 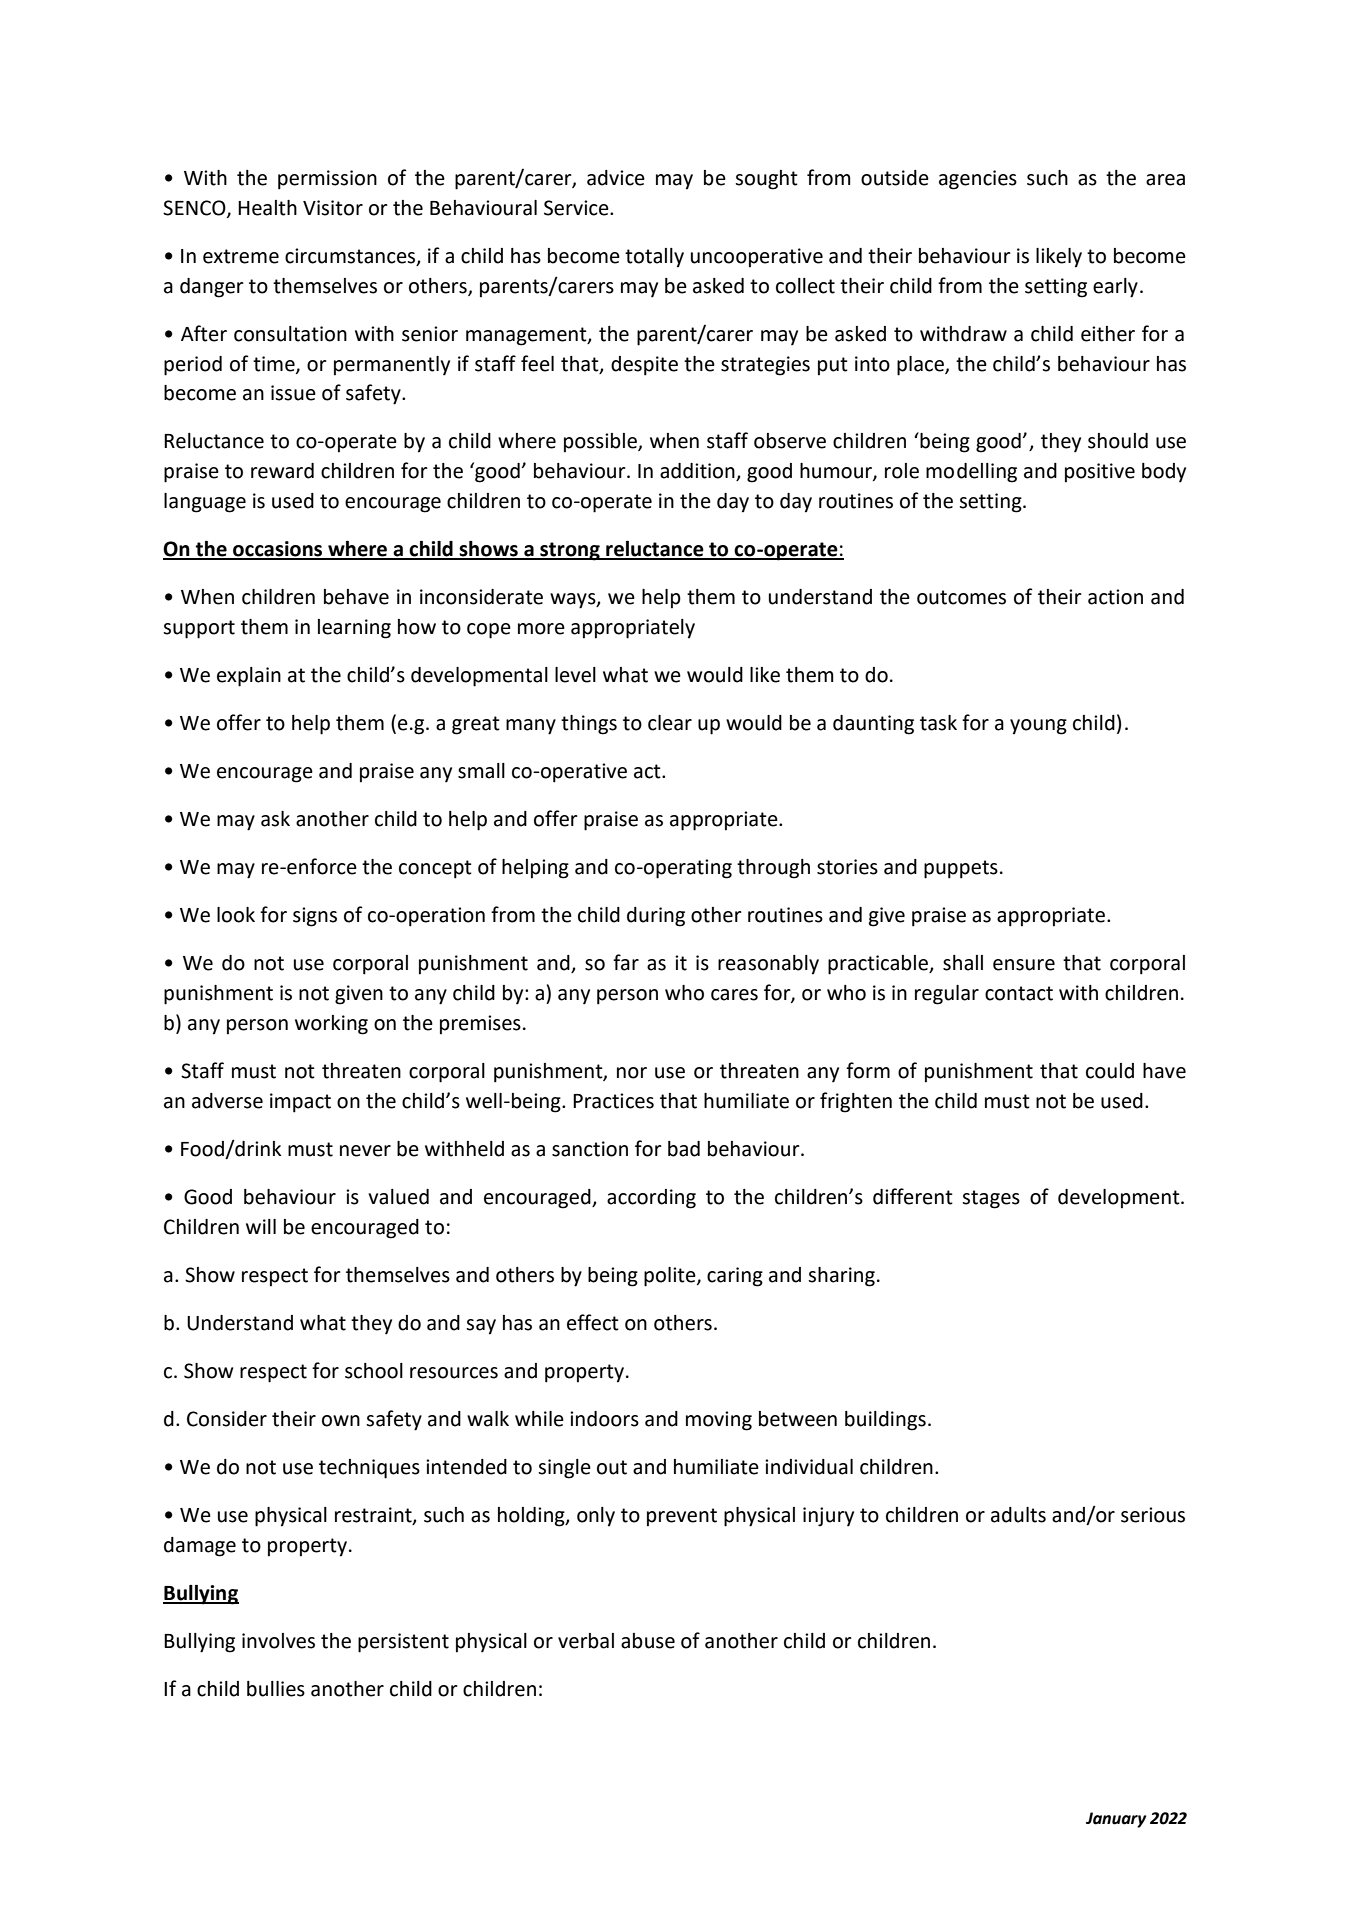 I want to click on working, so click(x=331, y=1025).
